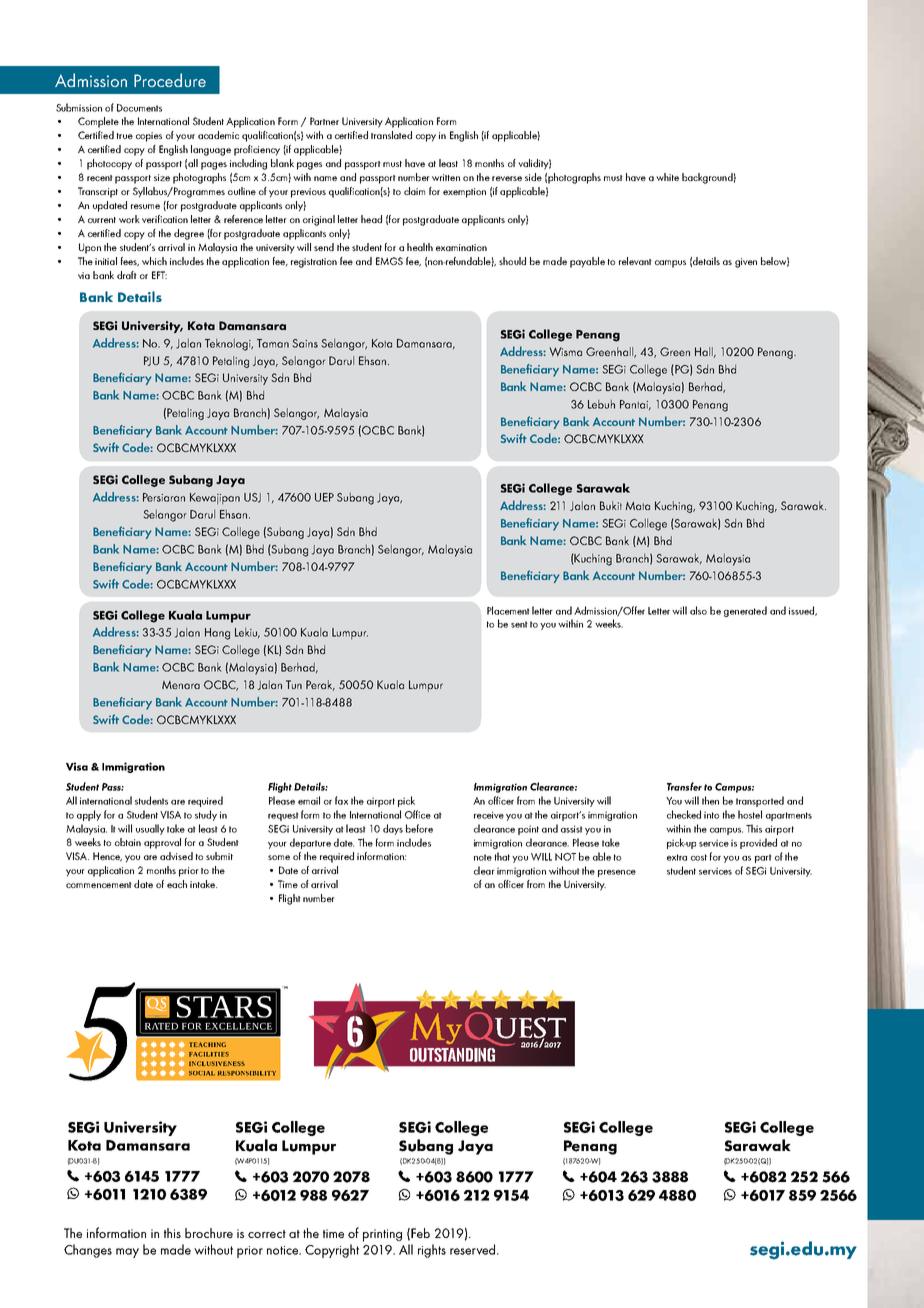 The height and width of the screenshot is (1308, 924). What do you see at coordinates (419, 828) in the screenshot?
I see `before` at bounding box center [419, 828].
